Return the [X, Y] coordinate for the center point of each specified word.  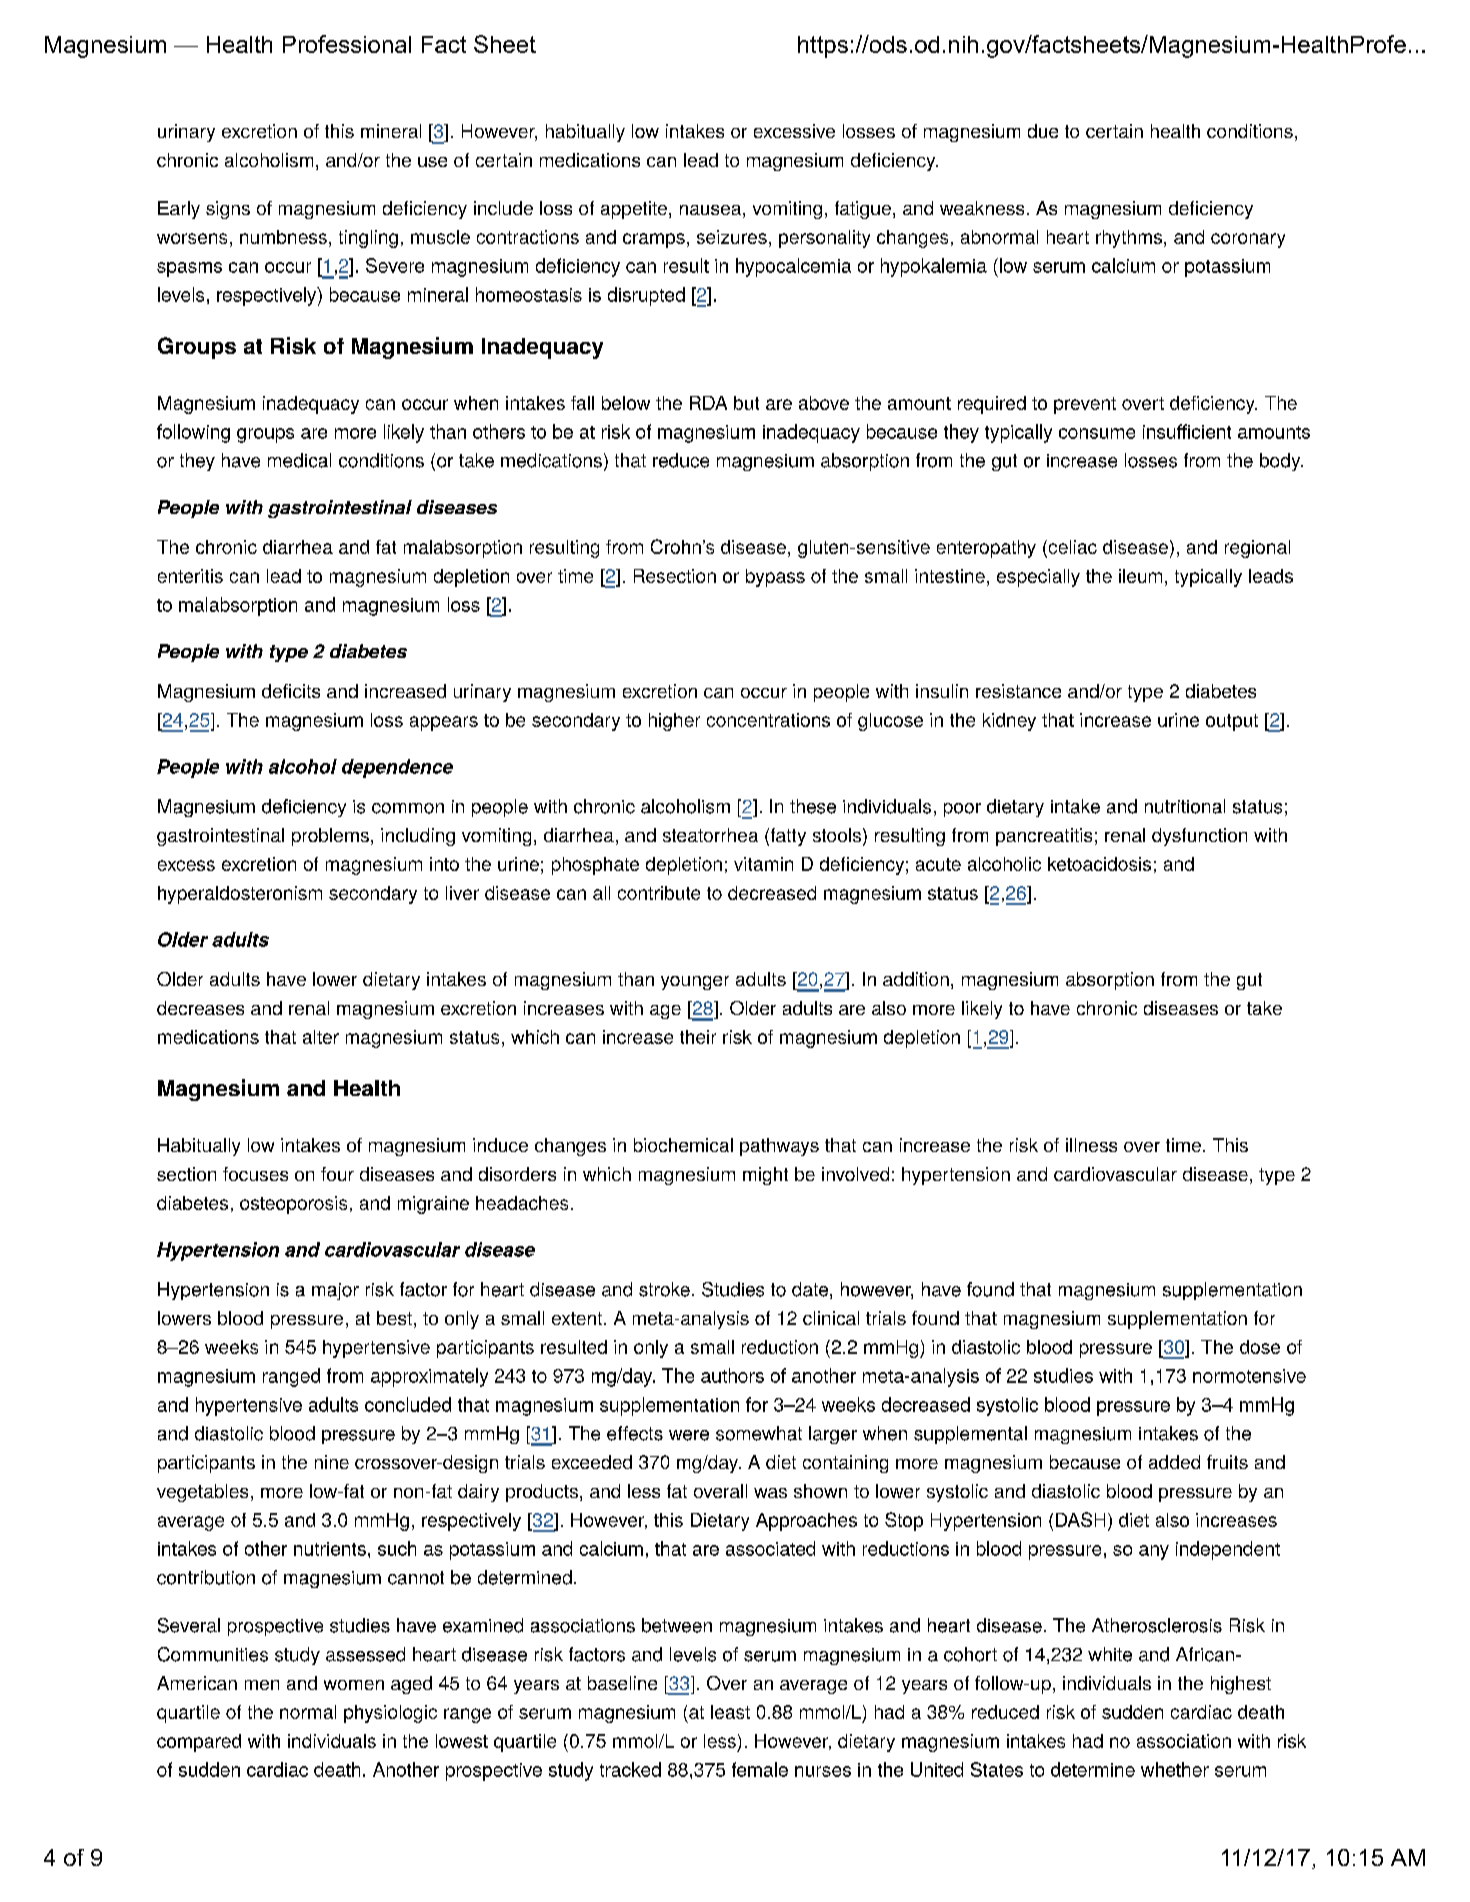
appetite [634, 210]
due [1043, 131]
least [730, 1712]
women [354, 1685]
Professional [347, 44]
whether [1175, 1769]
